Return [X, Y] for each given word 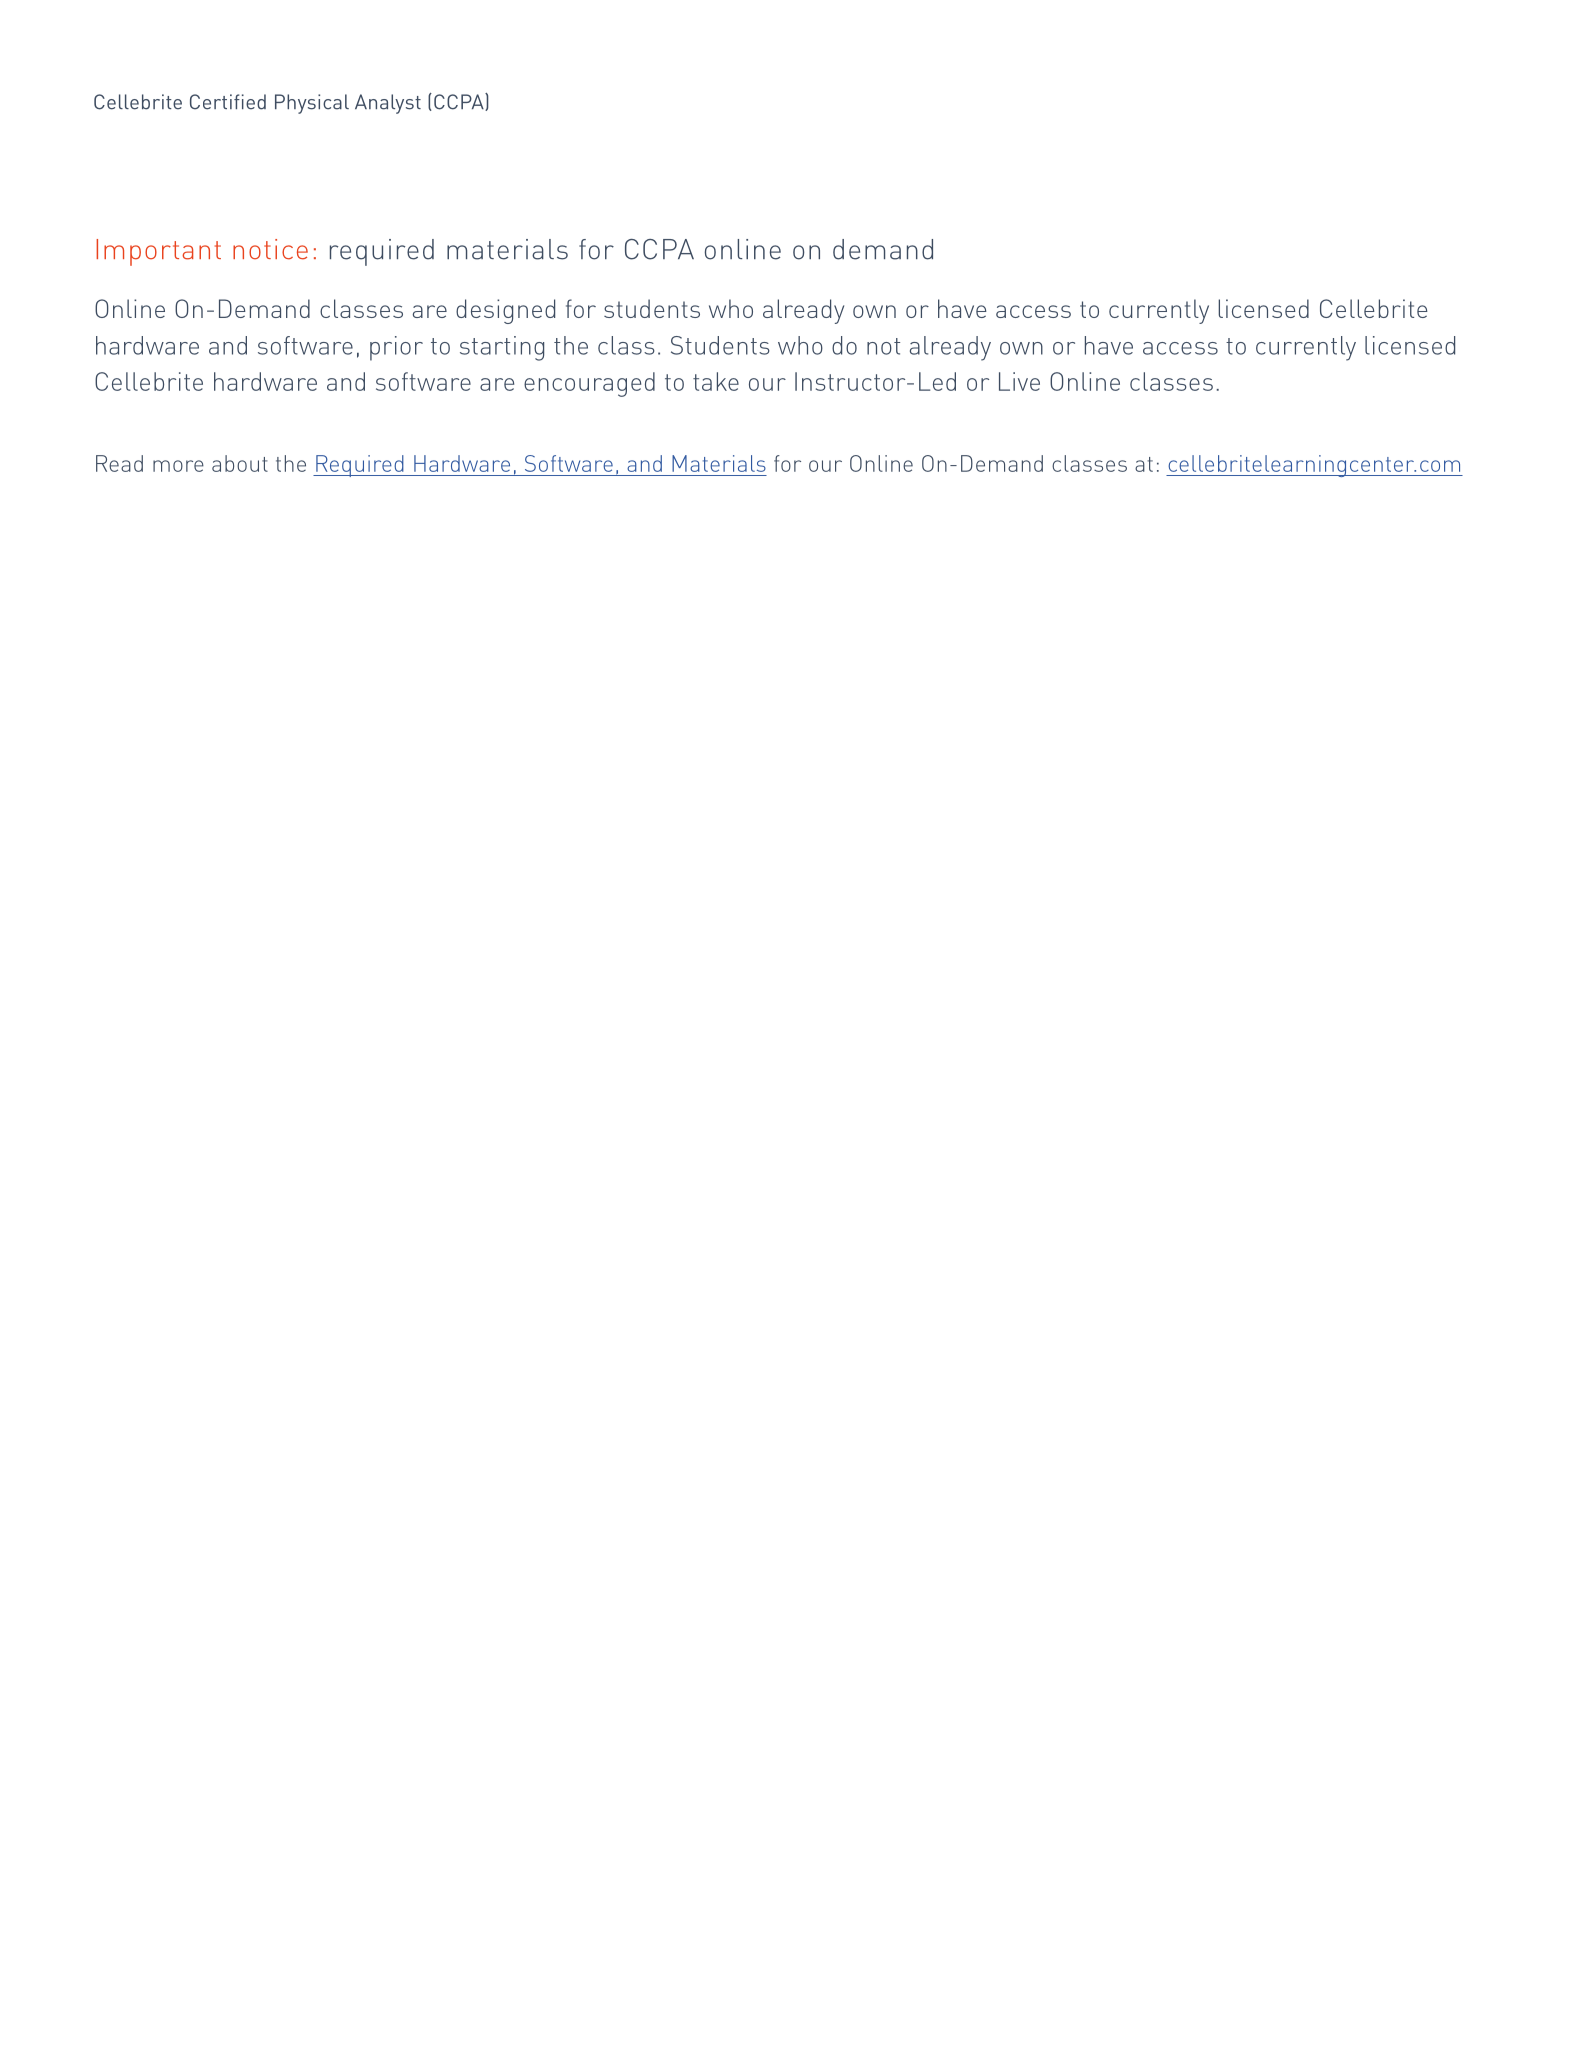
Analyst [388, 104]
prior [396, 348]
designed [505, 311]
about [240, 463]
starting [502, 348]
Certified [228, 102]
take [716, 381]
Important [158, 252]
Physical [312, 104]
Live [1019, 381]
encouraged [589, 384]
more [178, 466]
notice [270, 249]
